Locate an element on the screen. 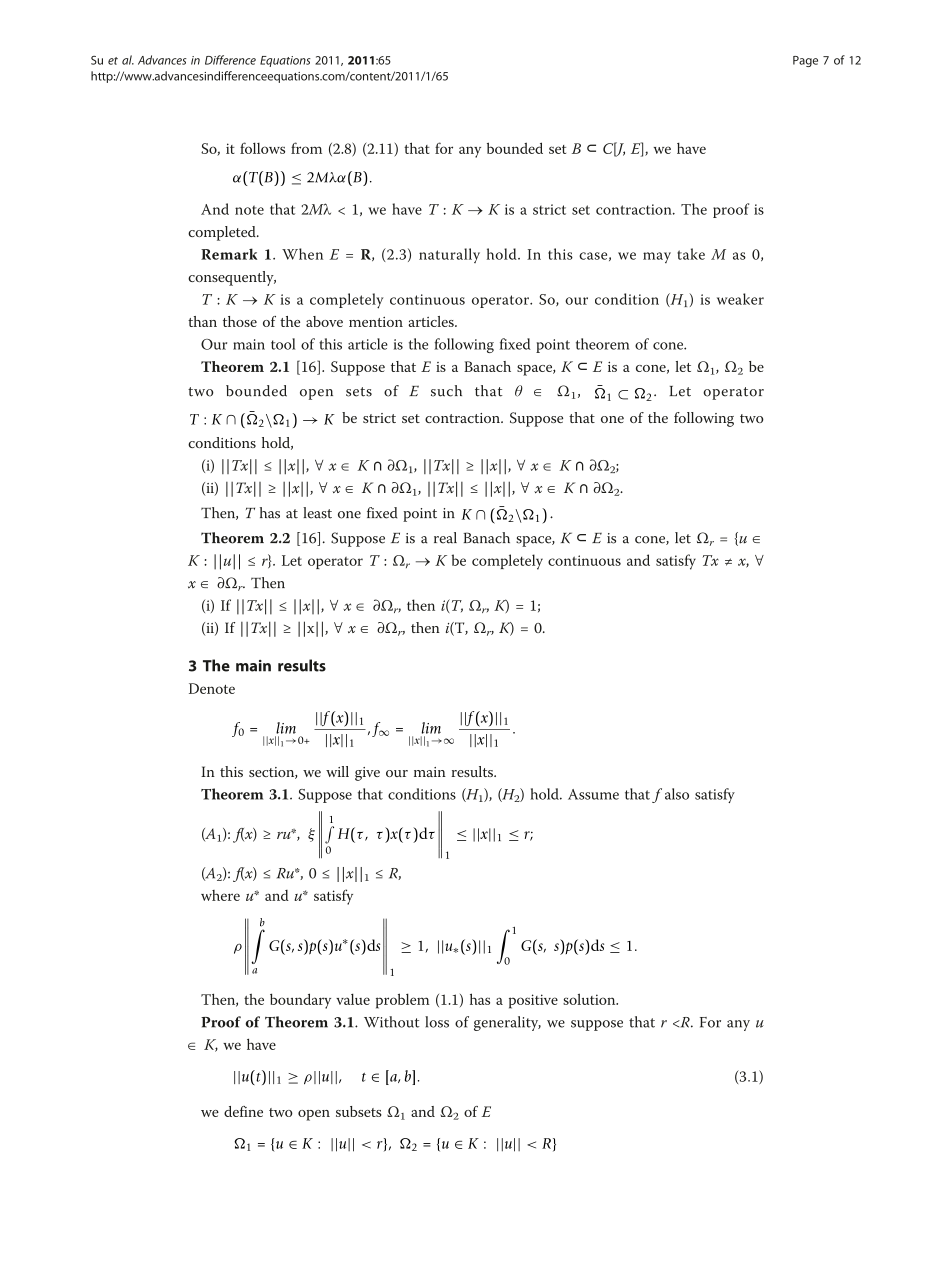  Page is located at coordinates (805, 61).
